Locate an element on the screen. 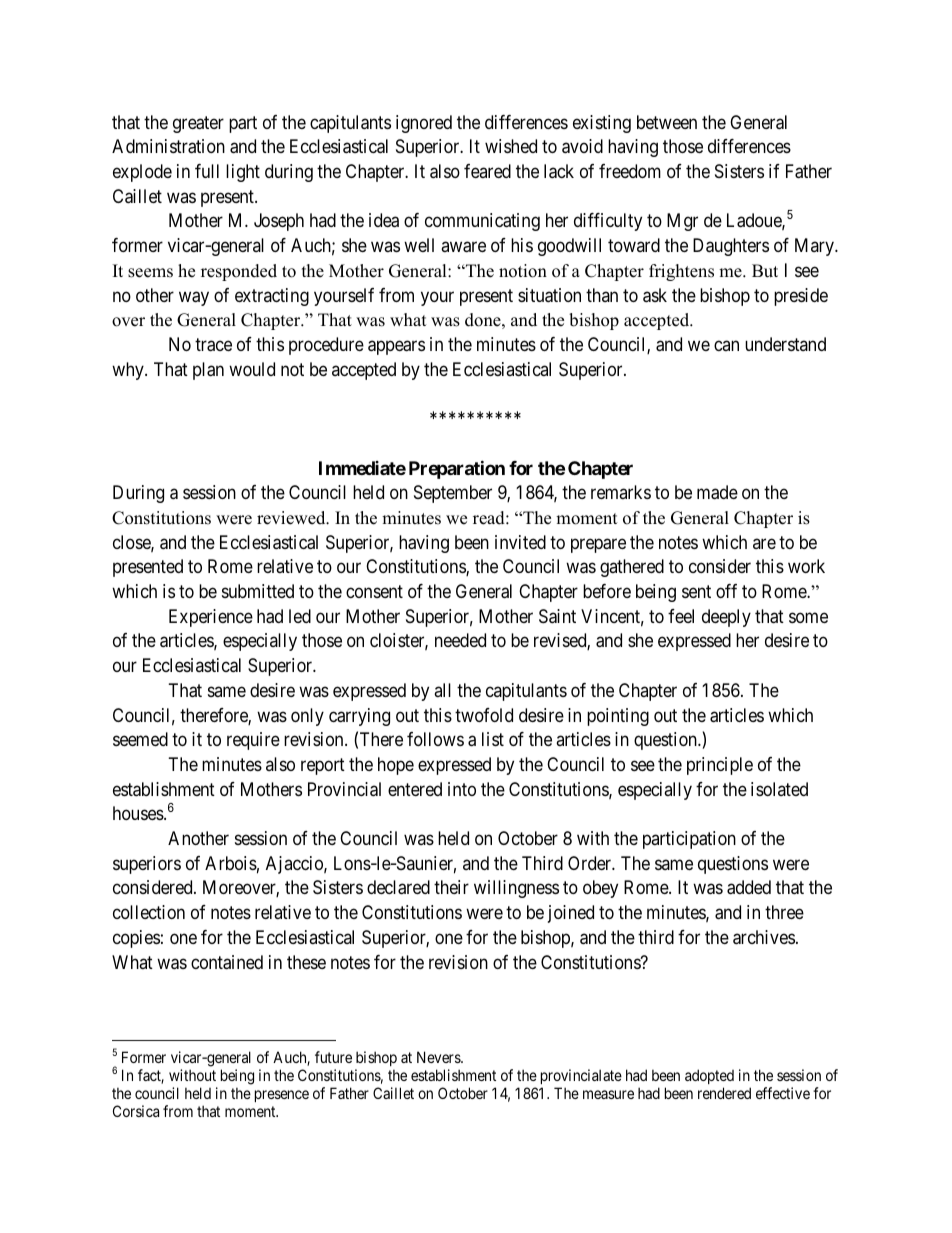  between is located at coordinates (667, 122).
